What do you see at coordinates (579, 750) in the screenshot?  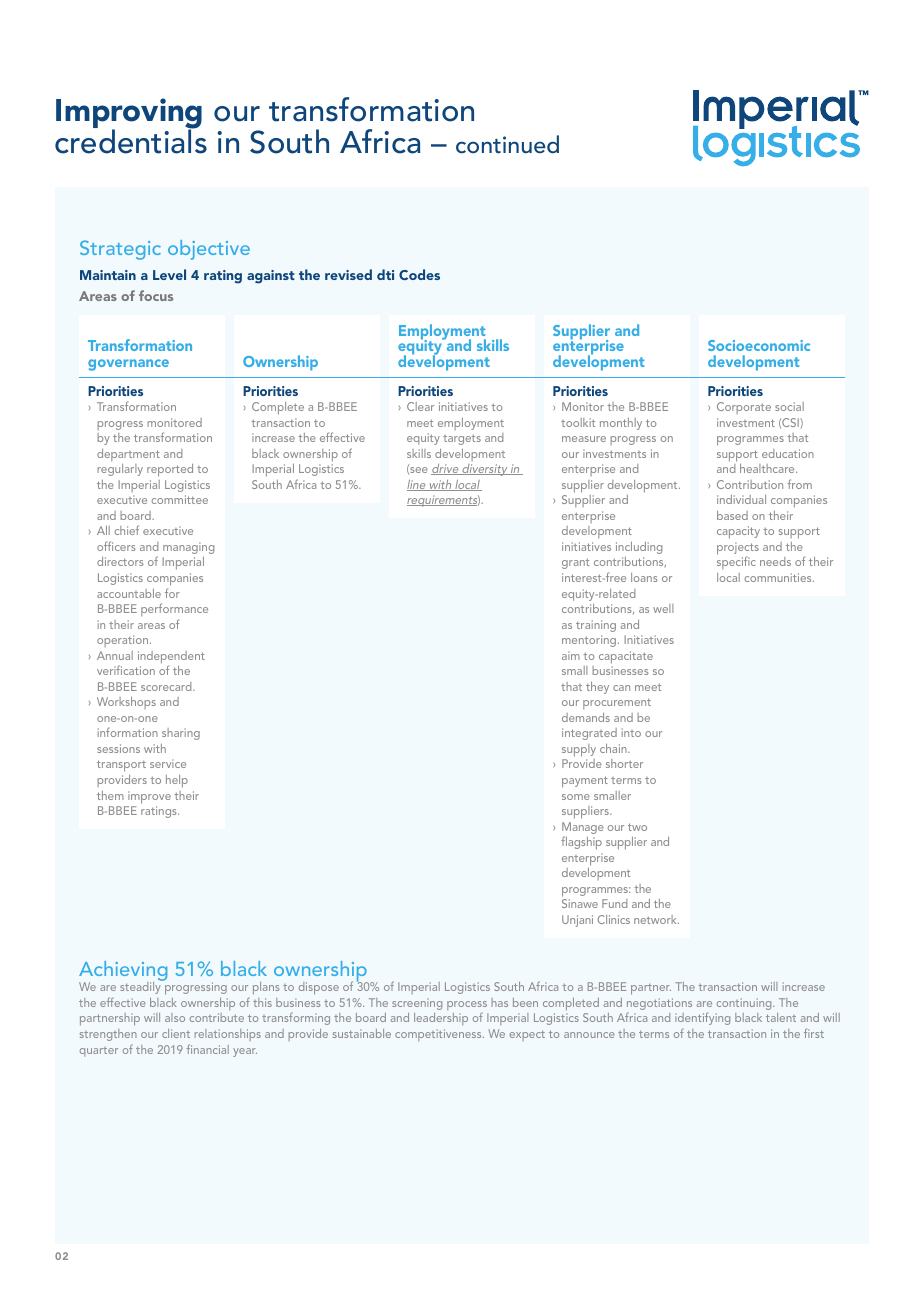 I see `supply` at bounding box center [579, 750].
